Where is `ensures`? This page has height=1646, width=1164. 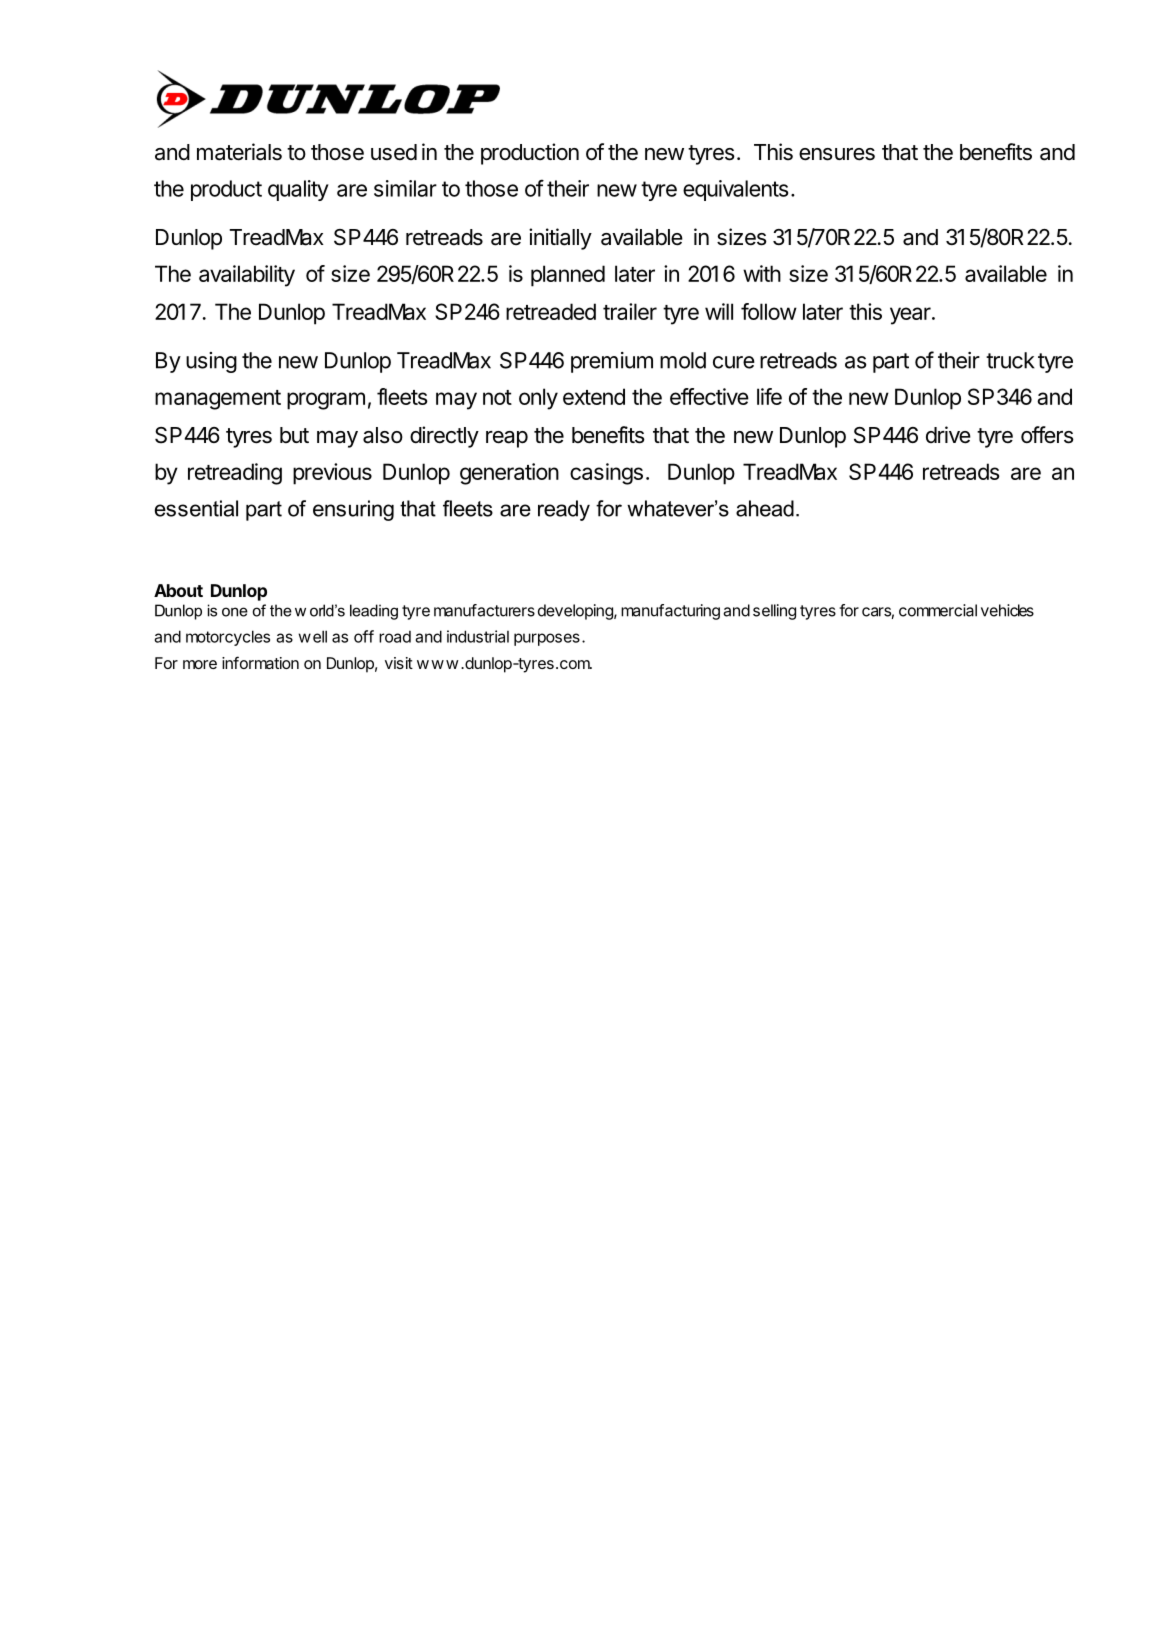
ensures is located at coordinates (837, 154).
